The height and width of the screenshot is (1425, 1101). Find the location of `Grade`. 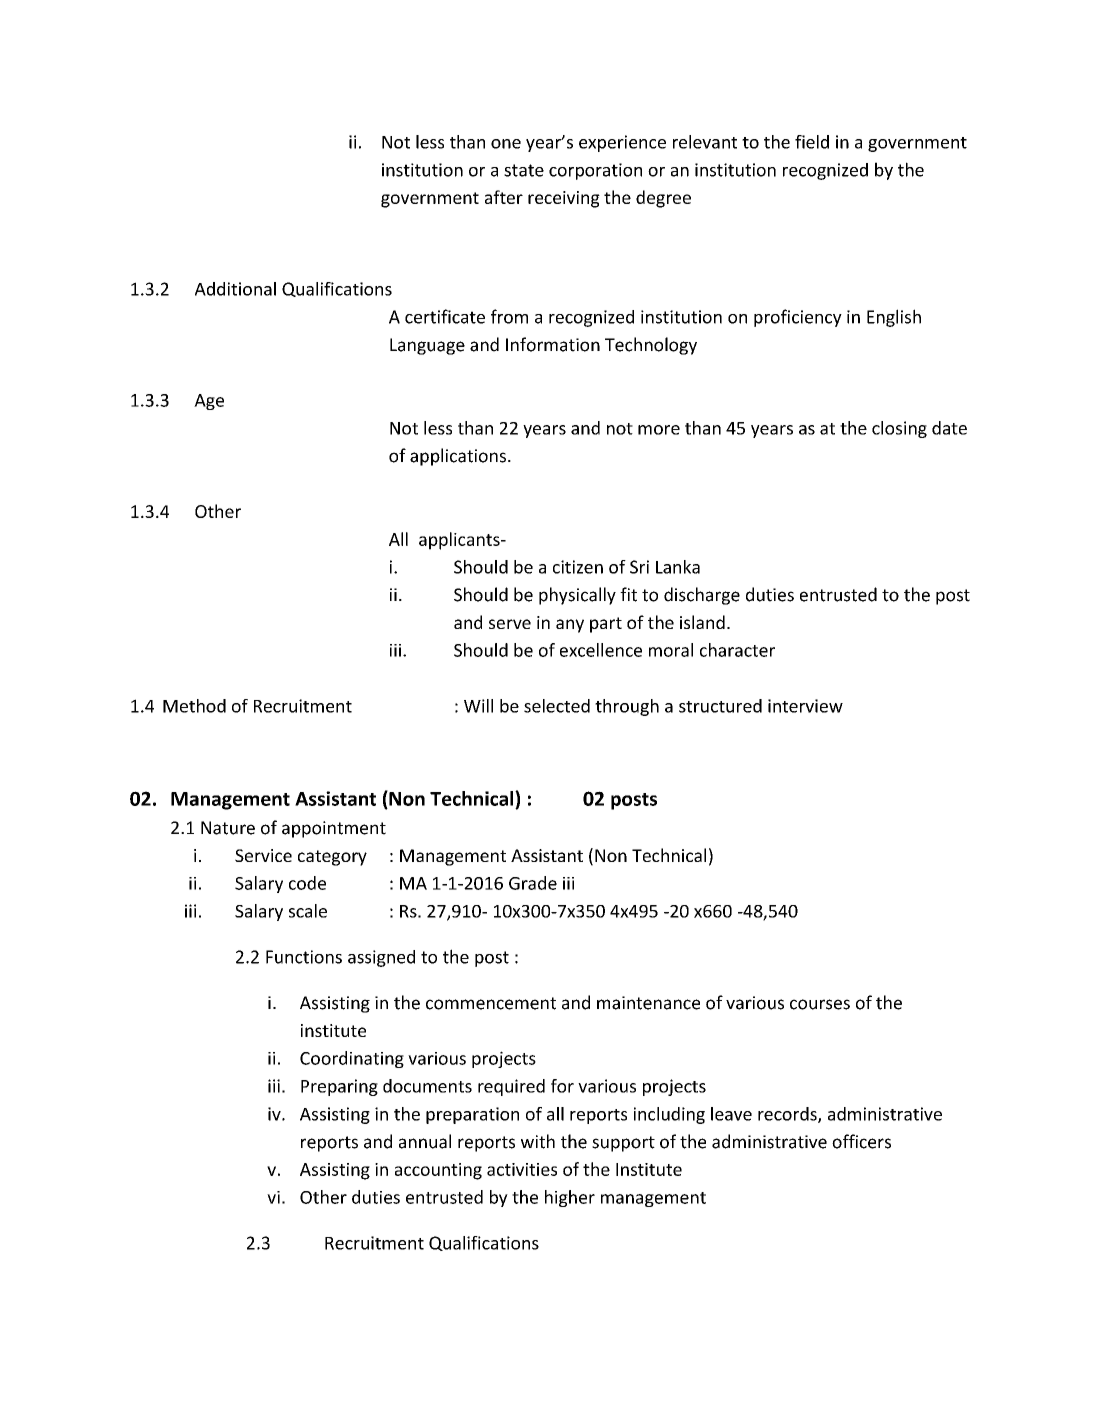

Grade is located at coordinates (533, 883).
